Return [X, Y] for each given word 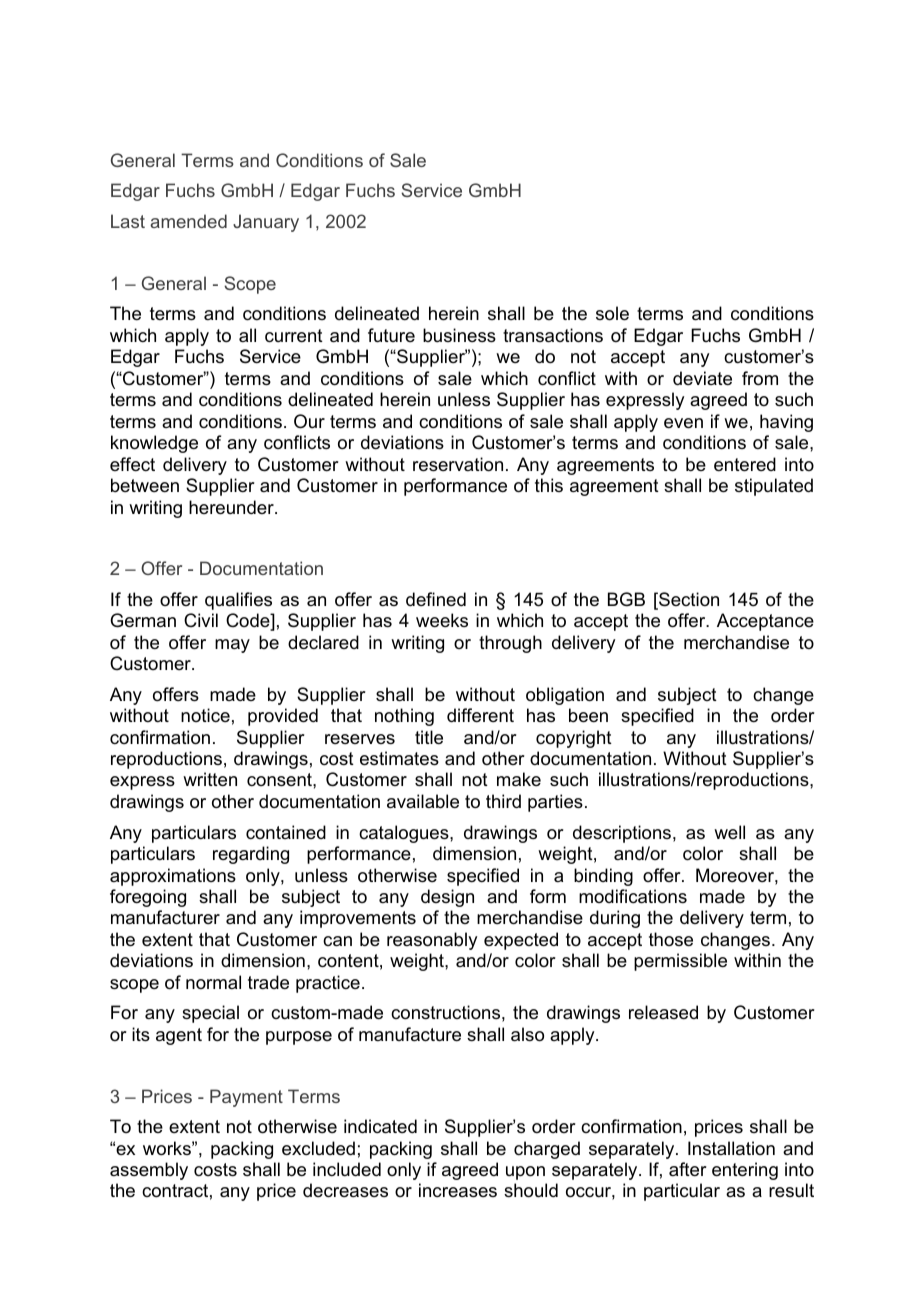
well [729, 832]
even [683, 423]
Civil [201, 620]
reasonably [432, 941]
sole [612, 313]
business [459, 335]
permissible [680, 962]
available [423, 801]
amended [188, 221]
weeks [442, 620]
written [210, 779]
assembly [149, 1171]
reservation [458, 464]
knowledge [154, 444]
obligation [565, 696]
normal [213, 982]
